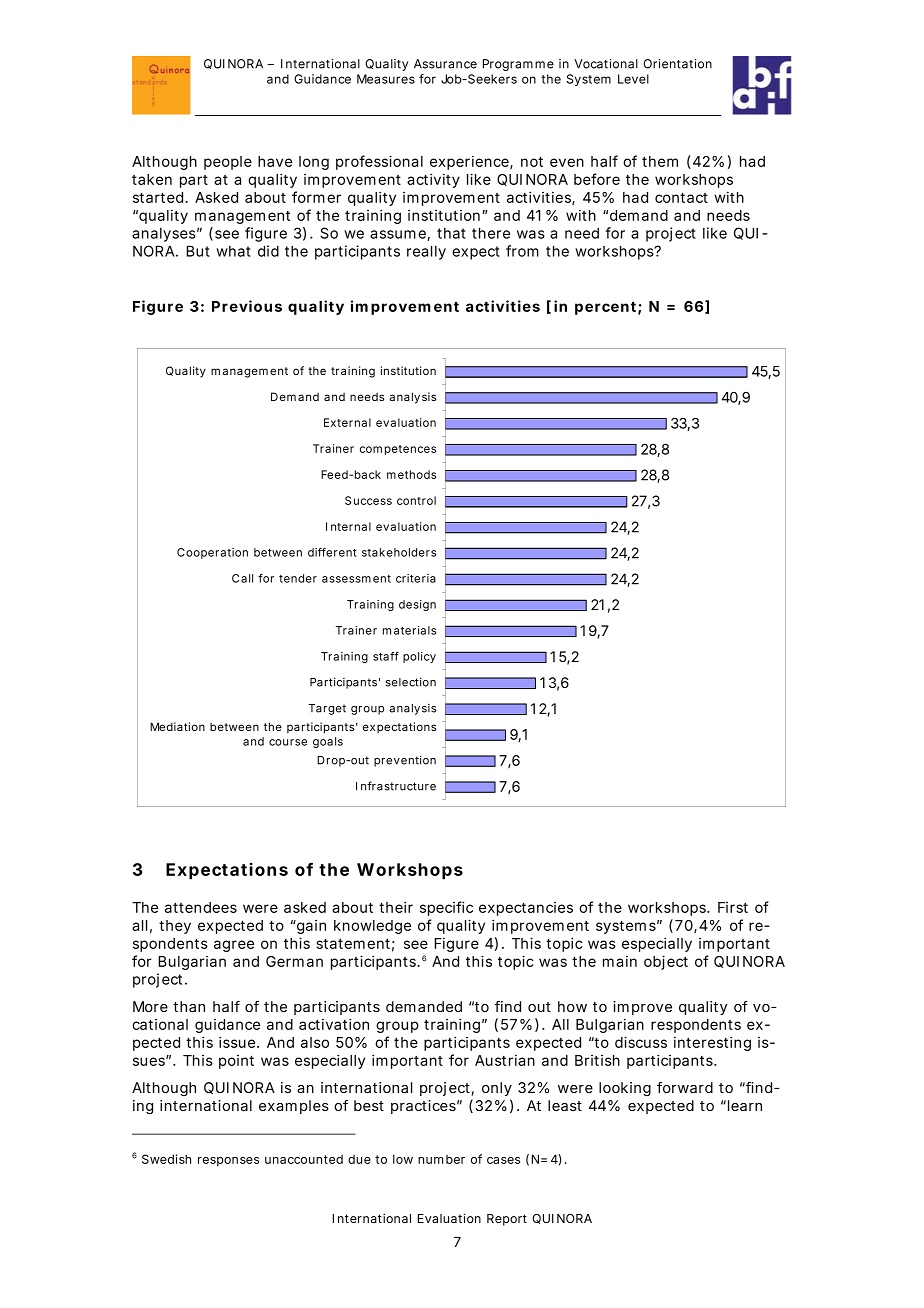  I want to click on External, so click(347, 422).
